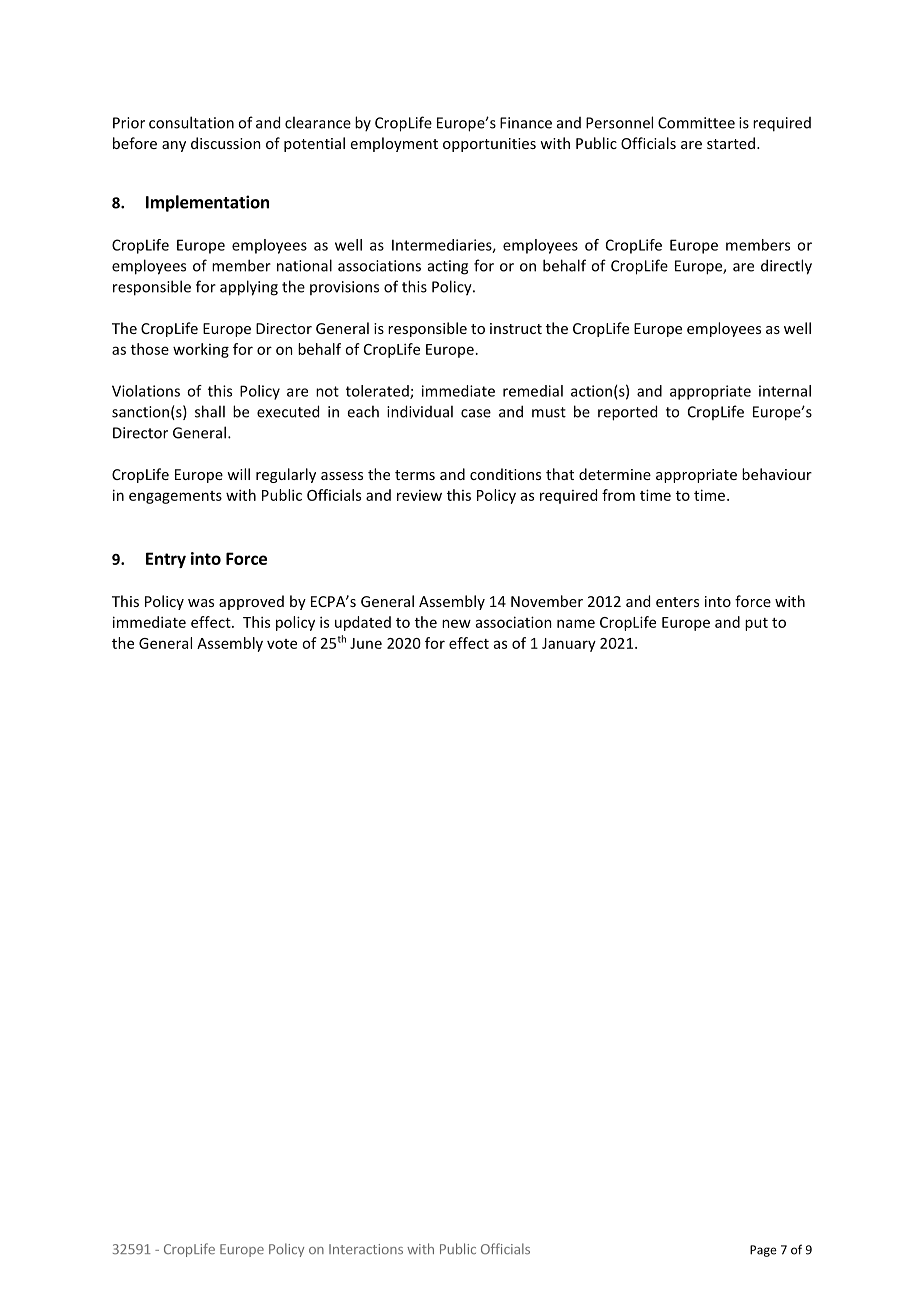 This screenshot has height=1308, width=924. Describe the element at coordinates (763, 1251) in the screenshot. I see `Page` at that location.
